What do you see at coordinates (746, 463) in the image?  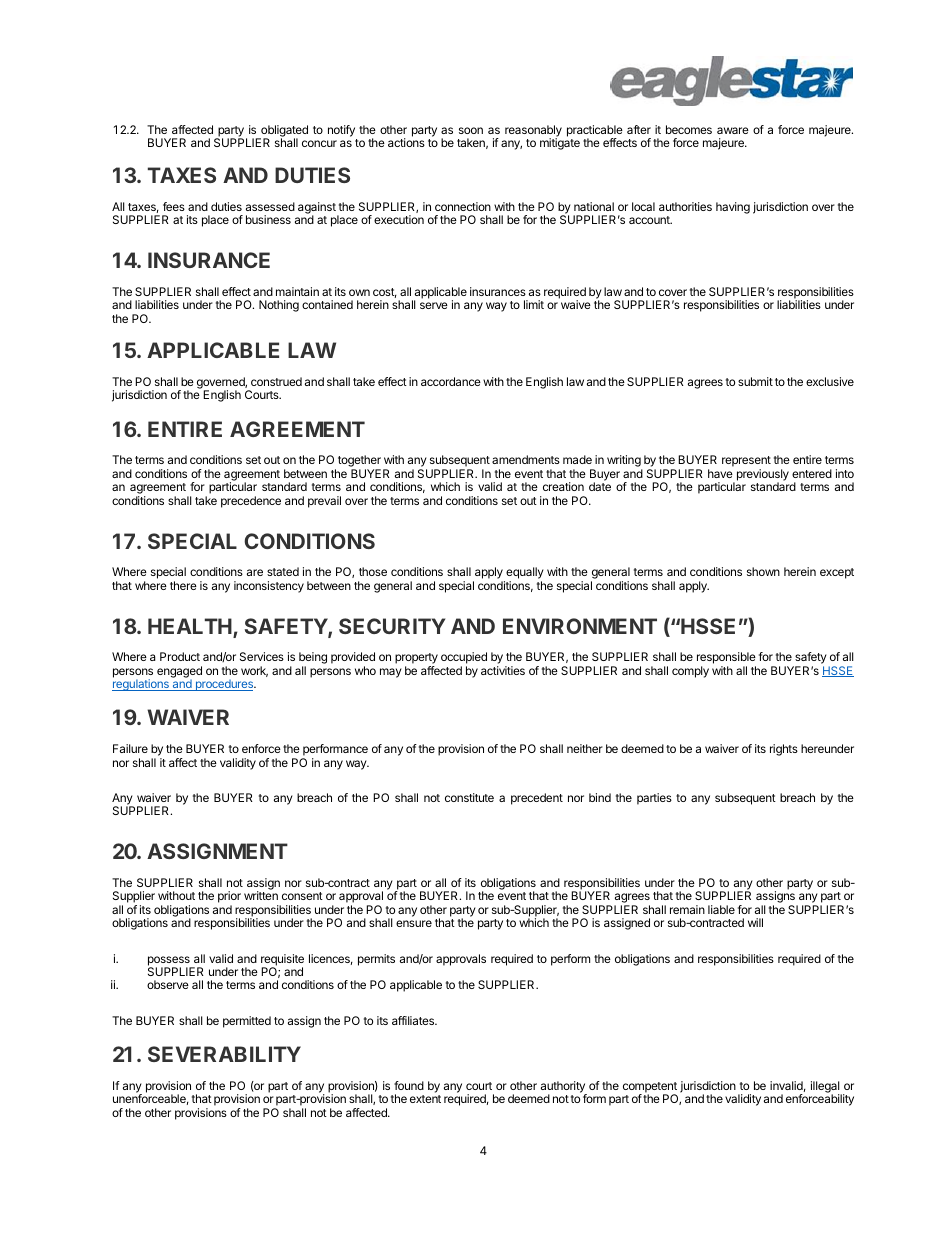 I see `represent` at bounding box center [746, 463].
